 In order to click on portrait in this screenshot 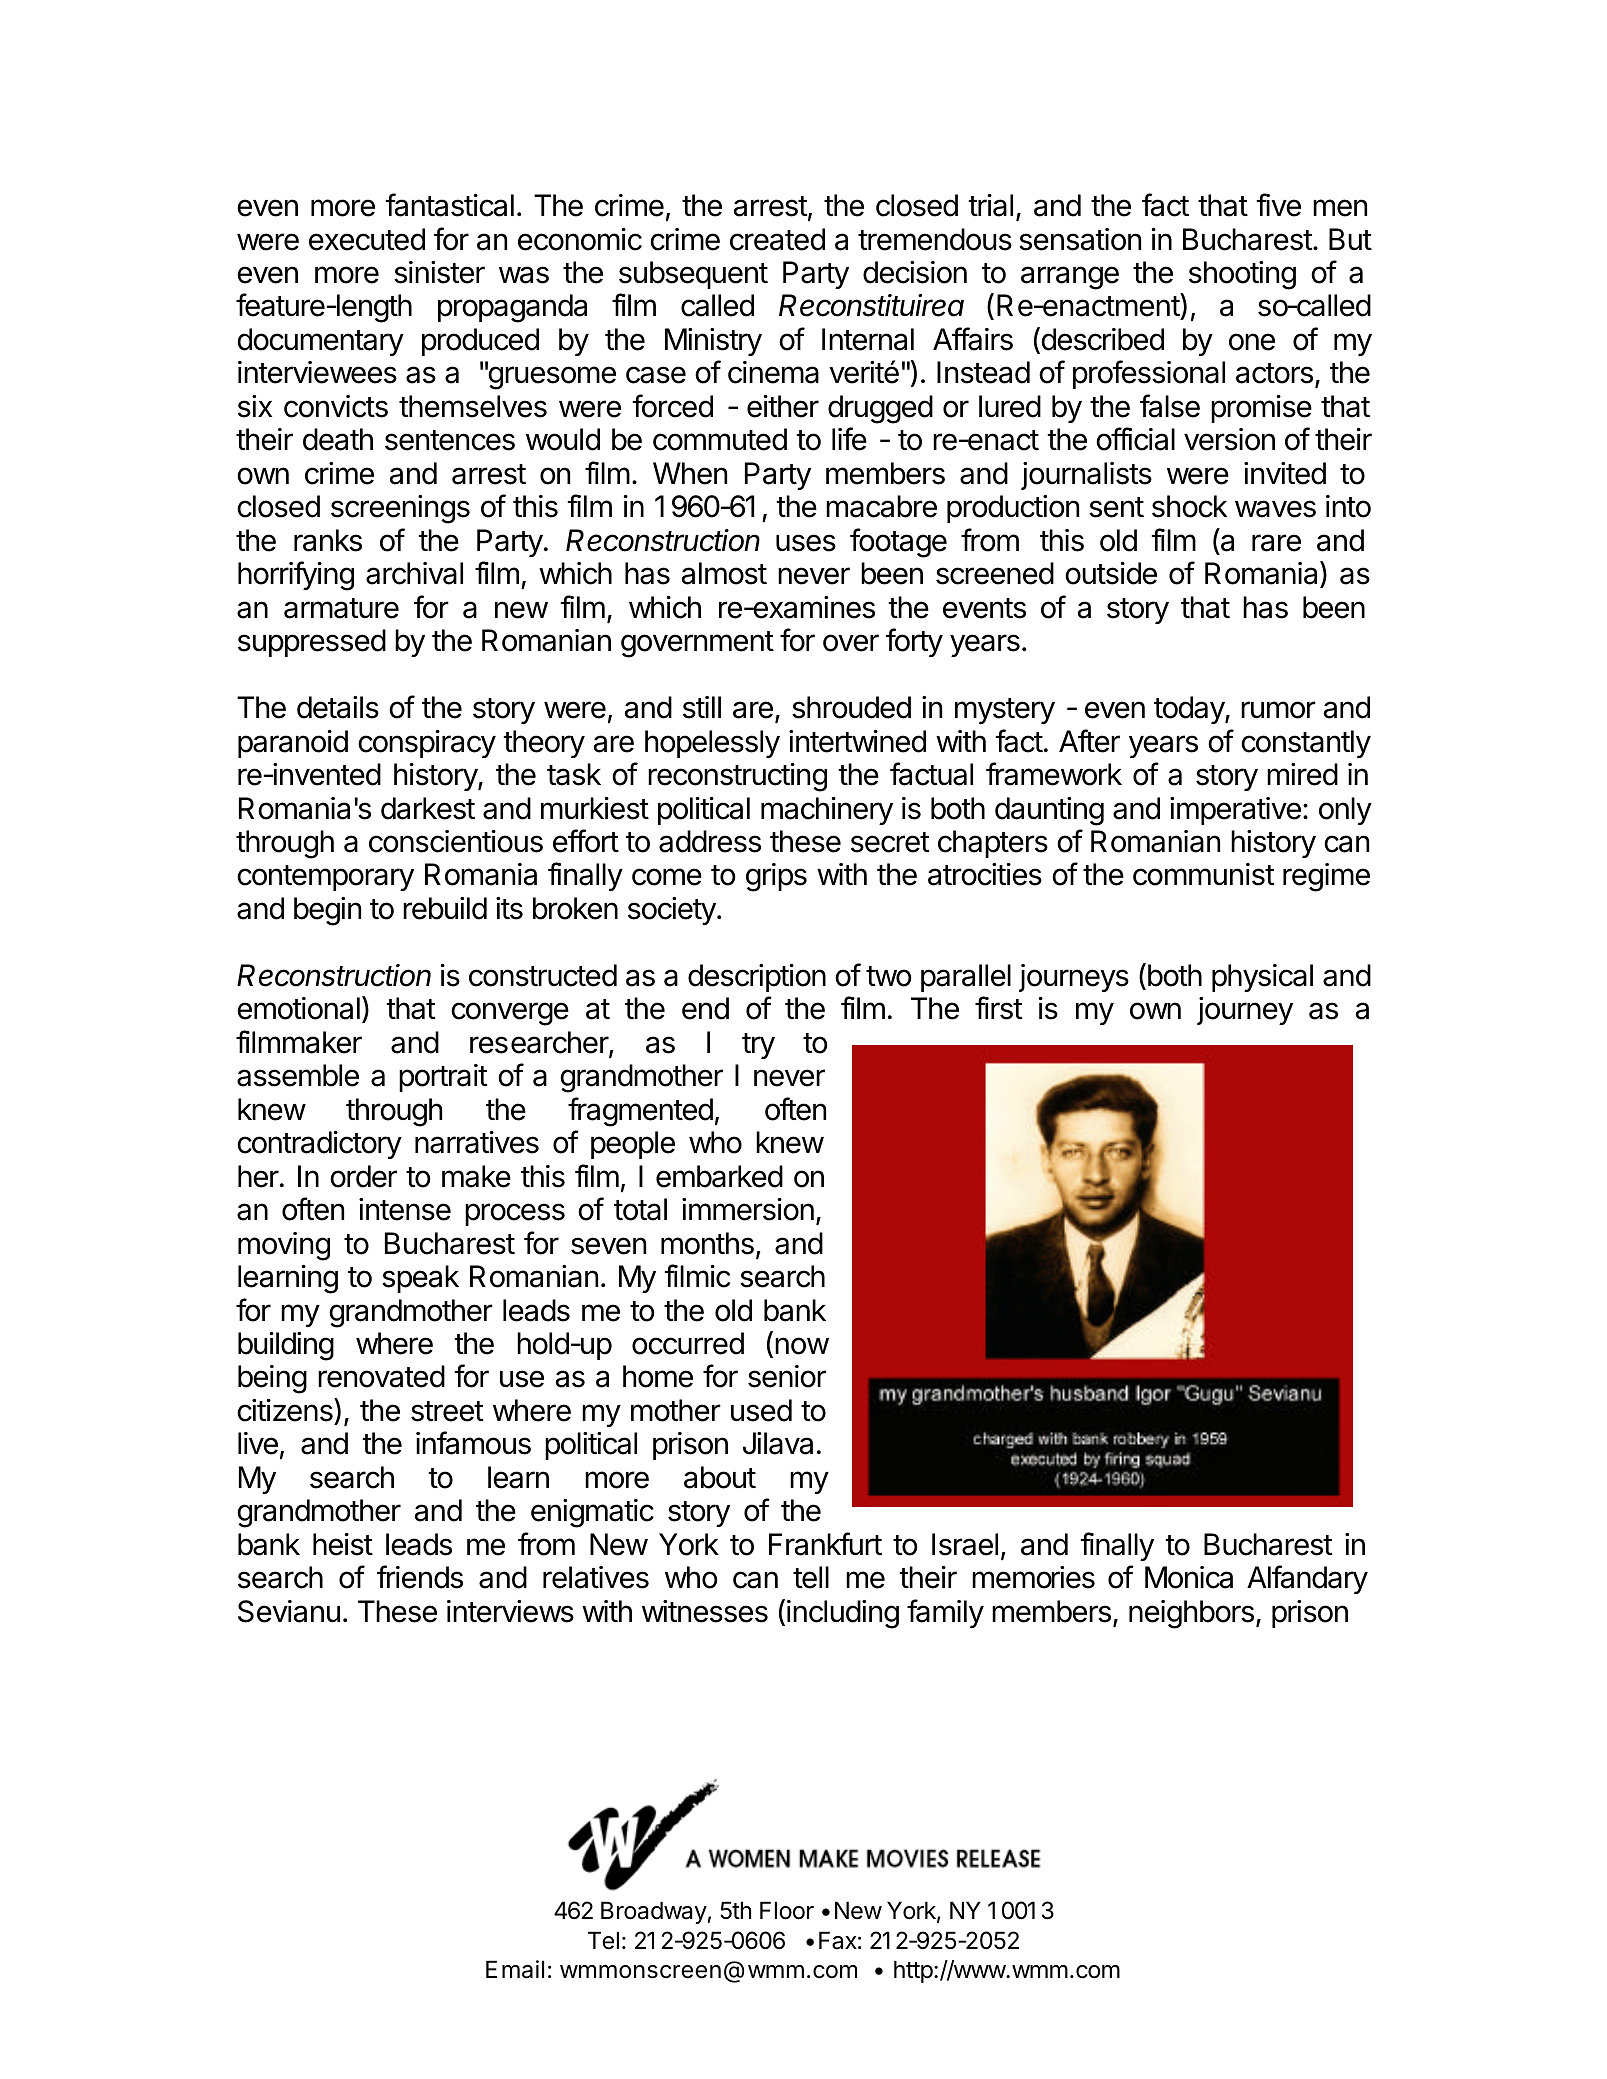, I will do `click(443, 1078)`.
